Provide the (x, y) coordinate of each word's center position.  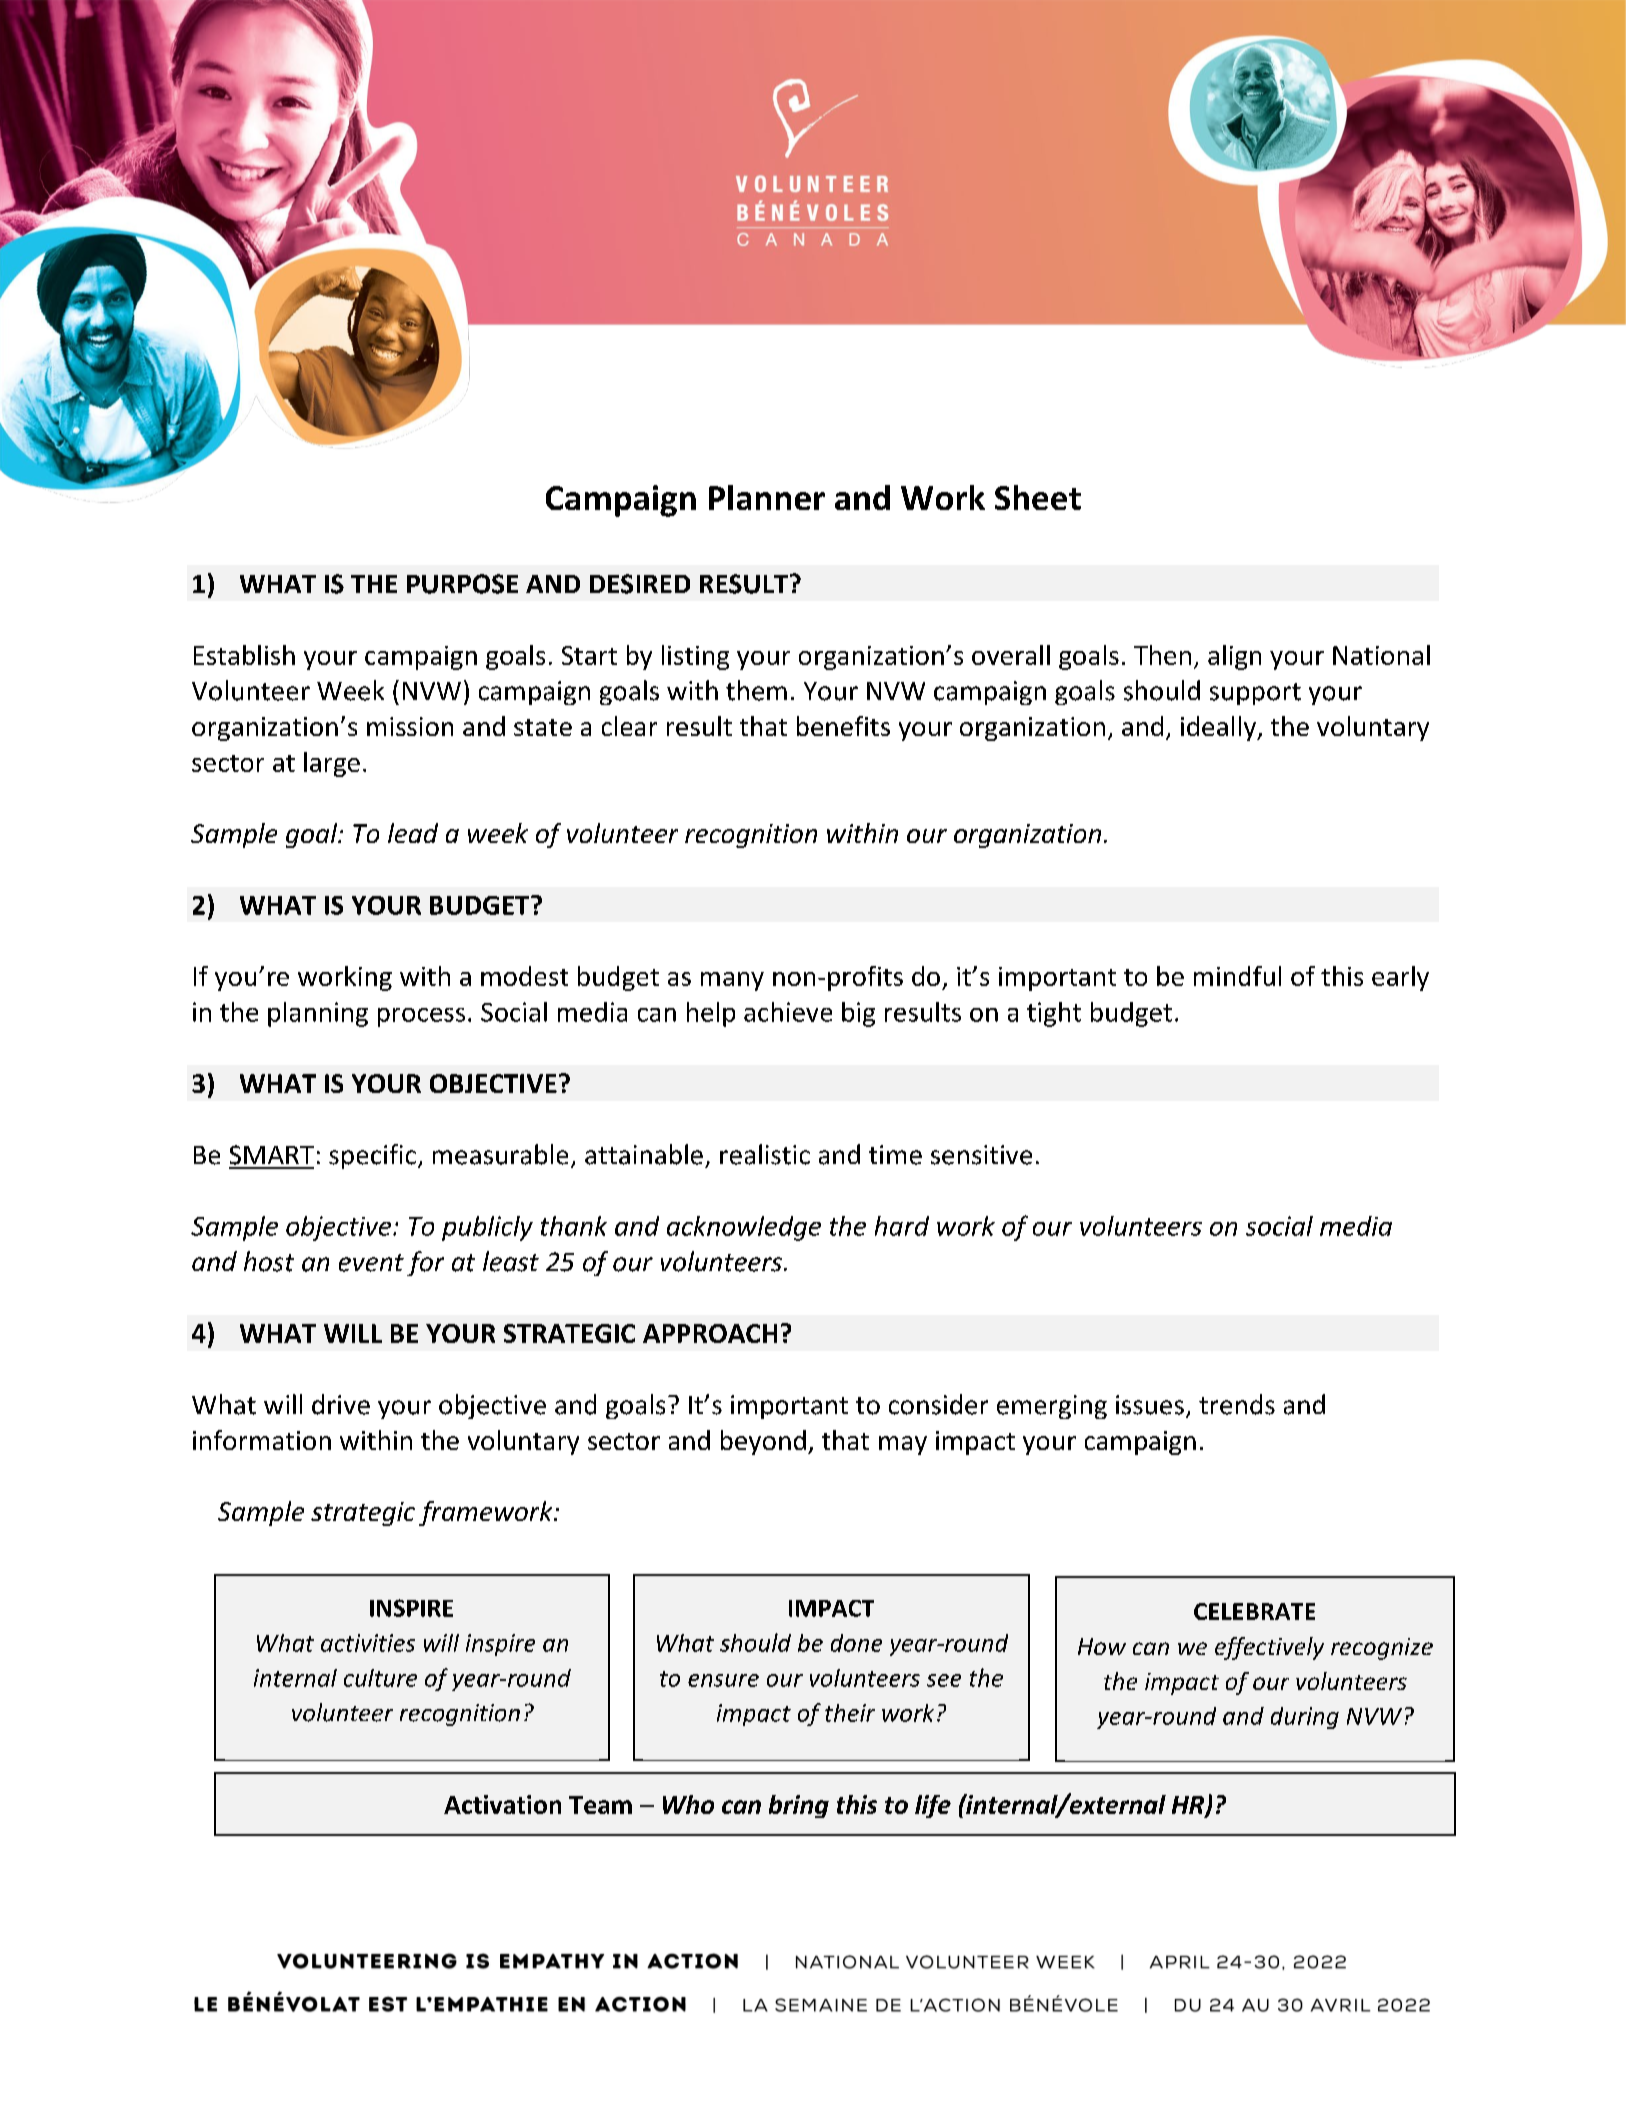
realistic (765, 1154)
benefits (843, 726)
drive (341, 1404)
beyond (763, 1442)
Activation (502, 1804)
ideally (1219, 728)
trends (1237, 1404)
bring (799, 1806)
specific (372, 1156)
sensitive (981, 1155)
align (1234, 657)
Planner (767, 497)
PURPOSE (462, 584)
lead (413, 833)
